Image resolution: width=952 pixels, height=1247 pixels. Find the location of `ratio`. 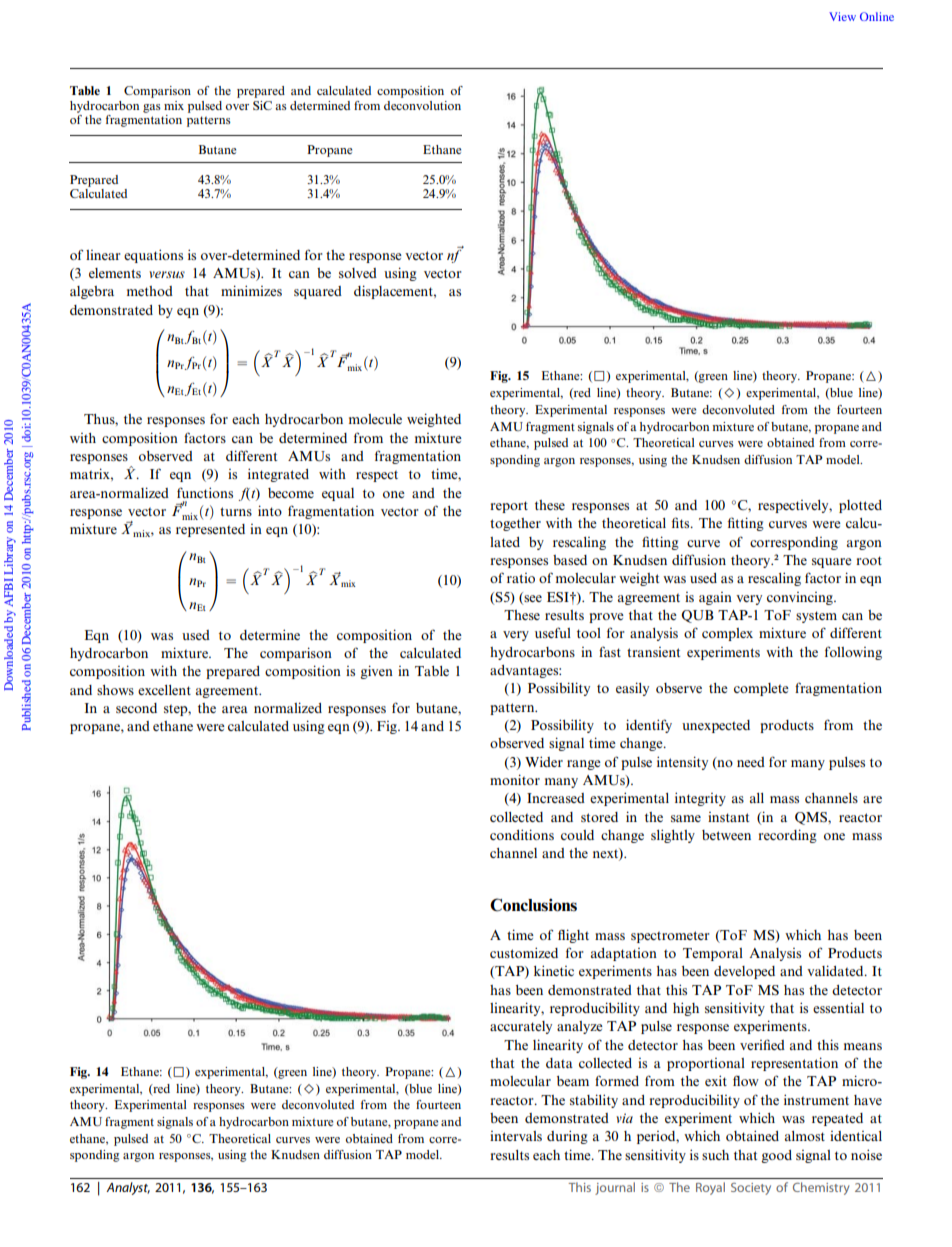

ratio is located at coordinates (521, 578).
